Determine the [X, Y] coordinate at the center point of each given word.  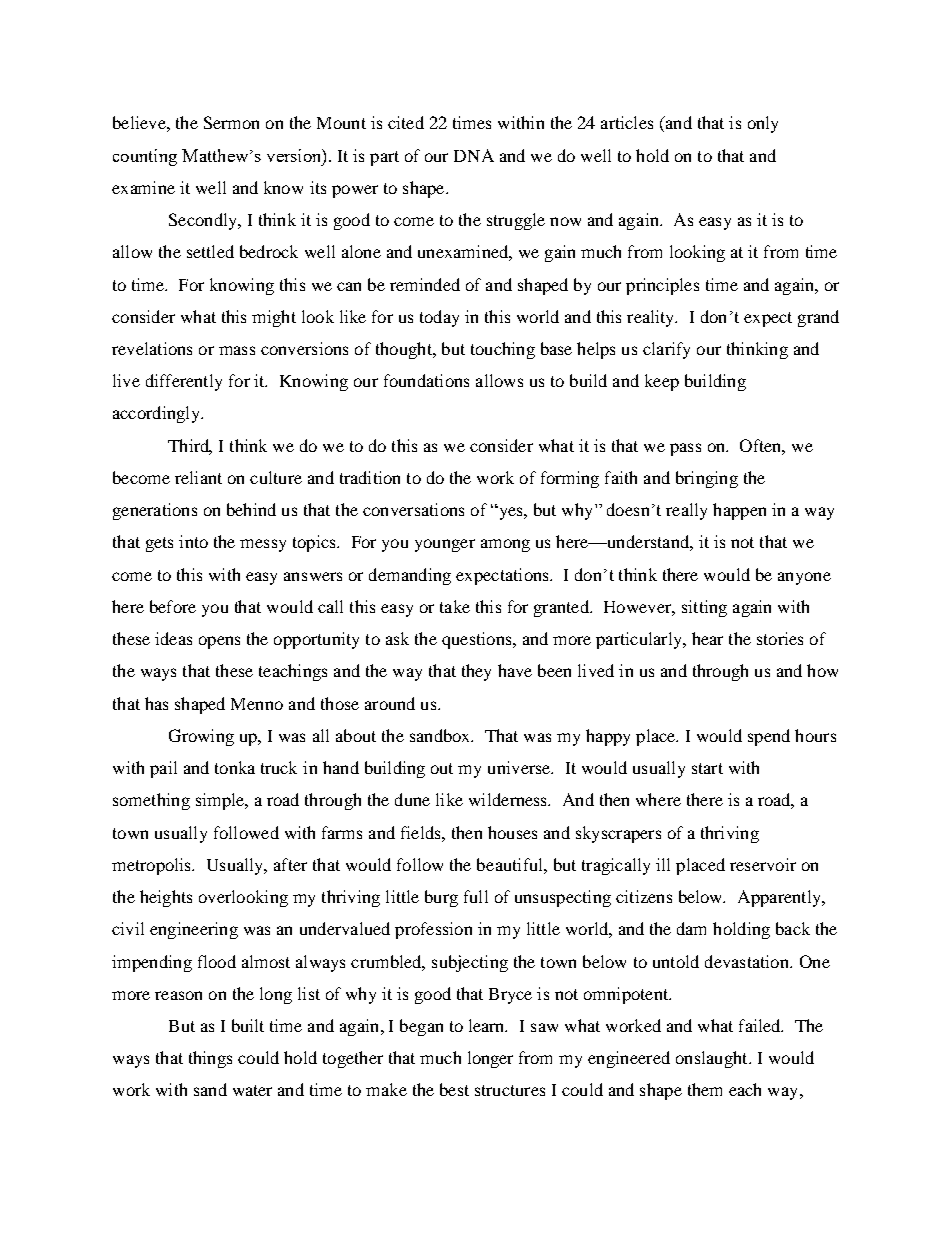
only [763, 124]
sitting [704, 608]
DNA [474, 155]
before [173, 606]
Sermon [231, 122]
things [210, 1059]
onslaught [713, 1059]
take [455, 606]
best [454, 1089]
